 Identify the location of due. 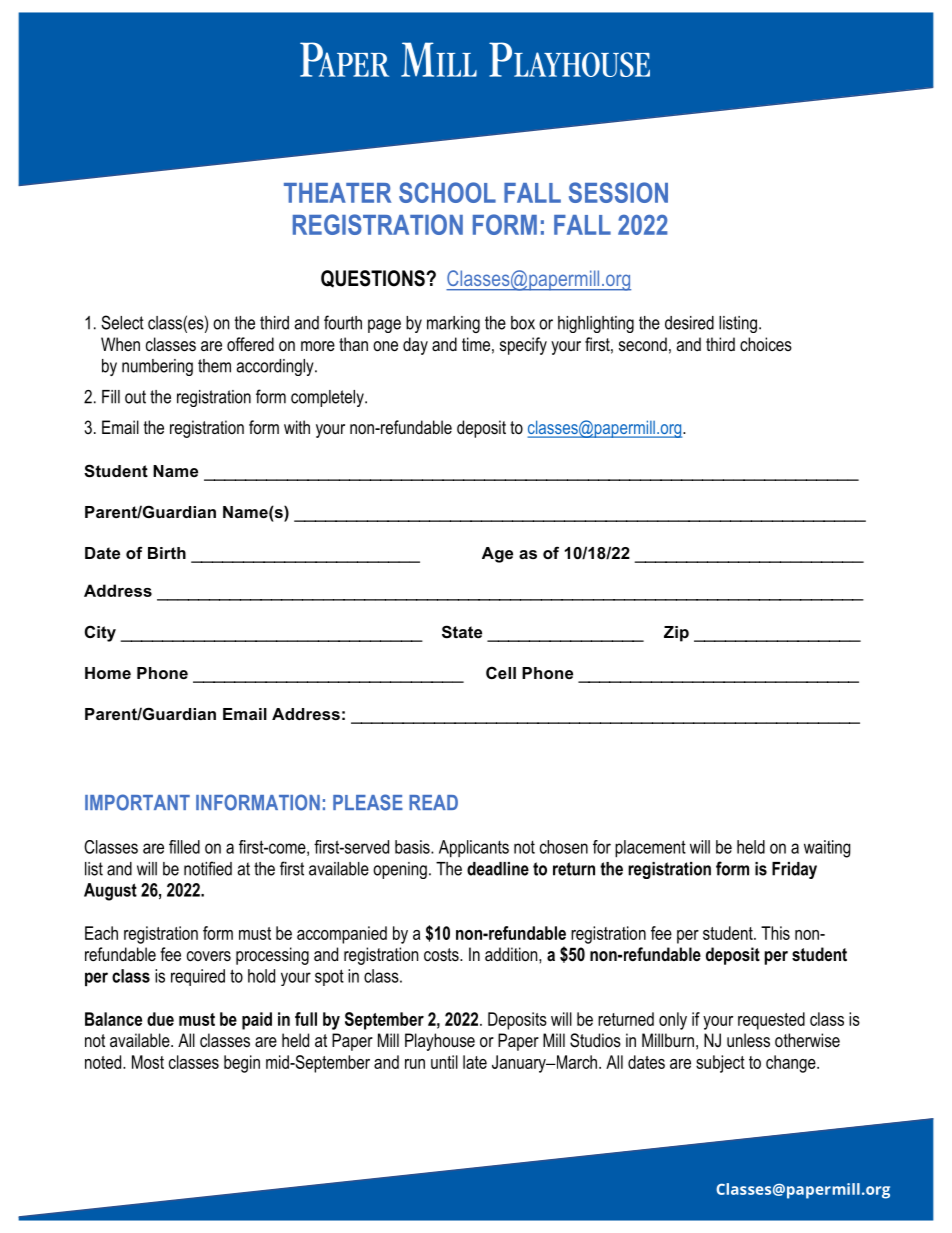
(160, 1019).
